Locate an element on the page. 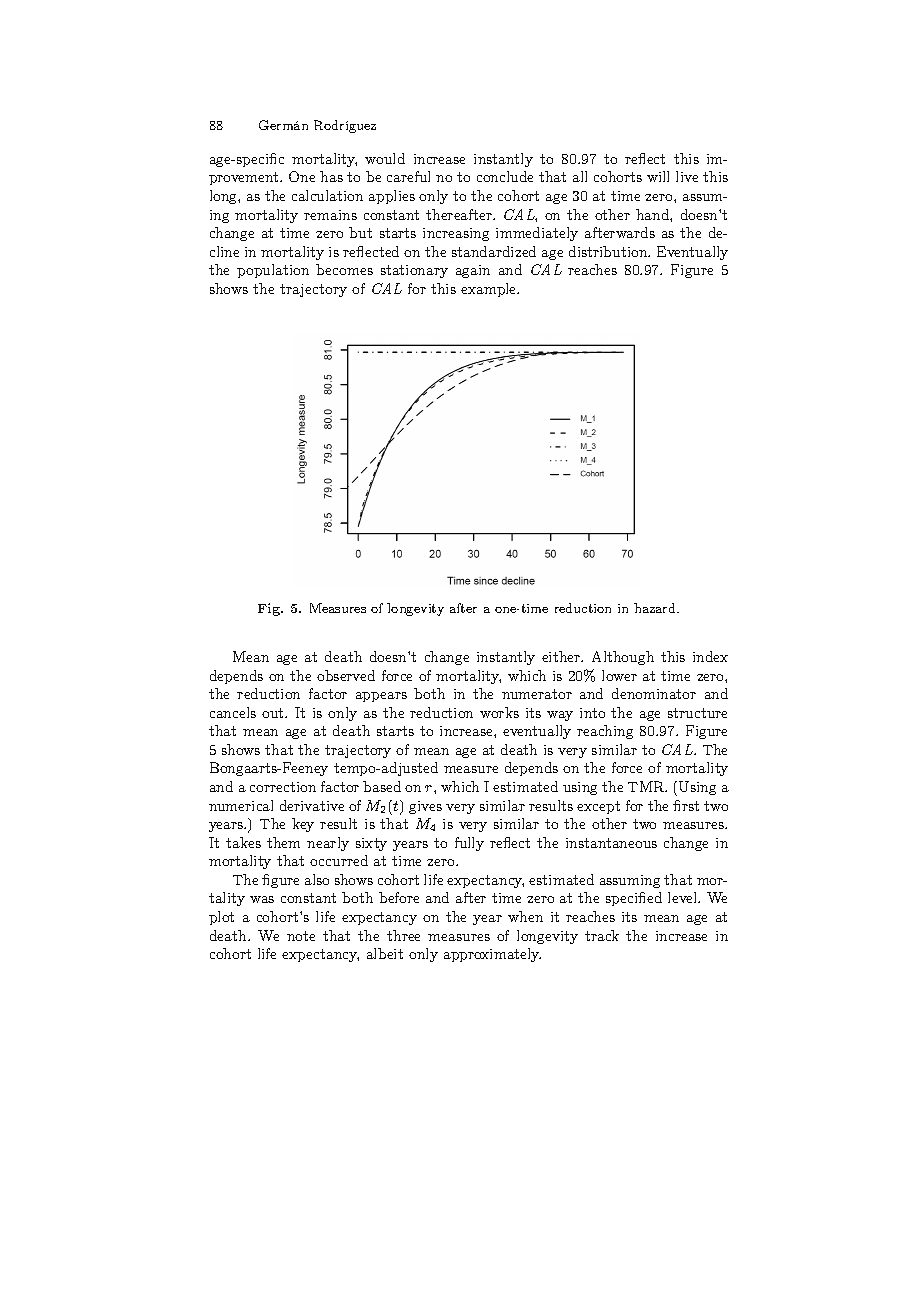 The width and height of the page is (924, 1308). hazard is located at coordinates (656, 608).
